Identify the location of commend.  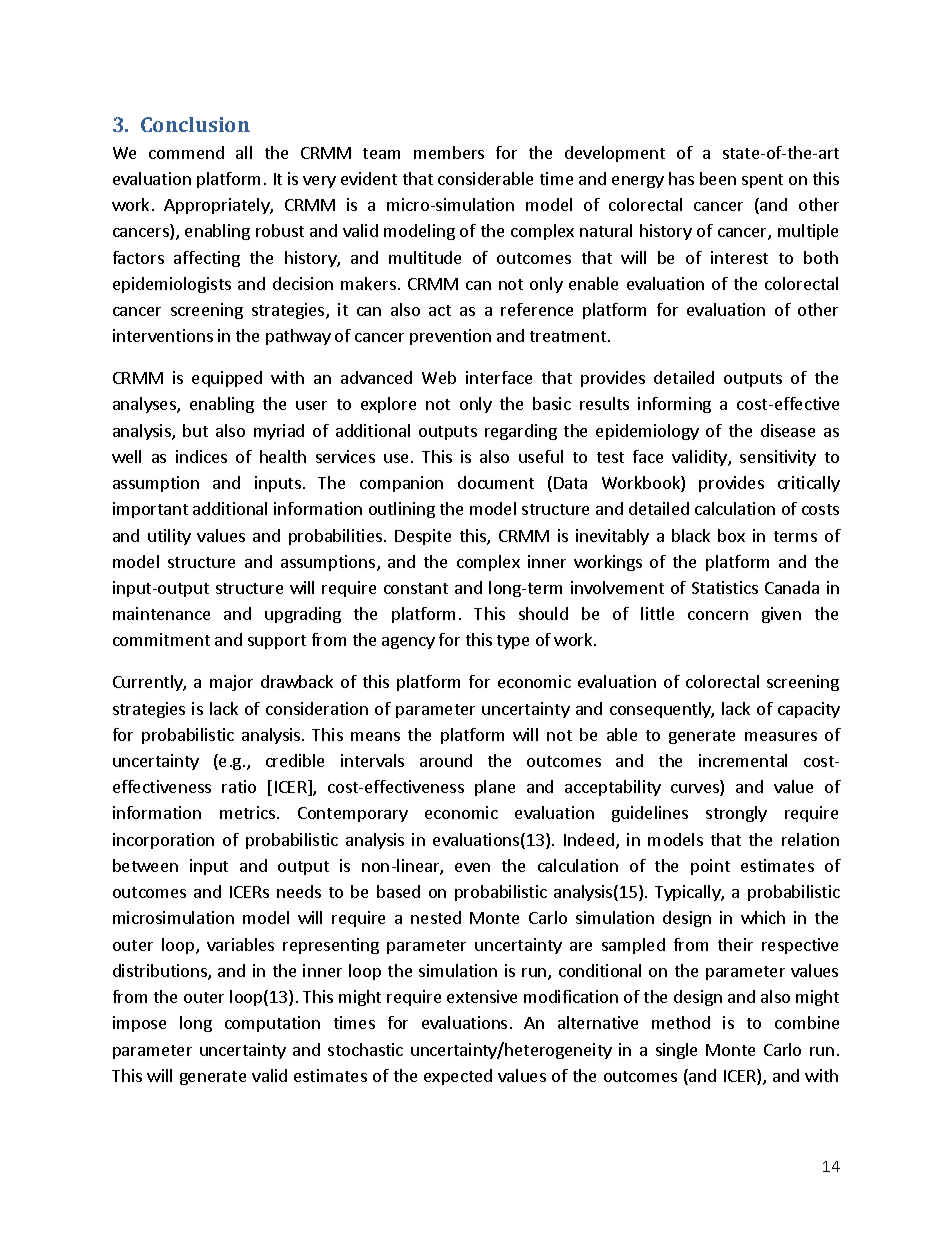
(186, 152).
